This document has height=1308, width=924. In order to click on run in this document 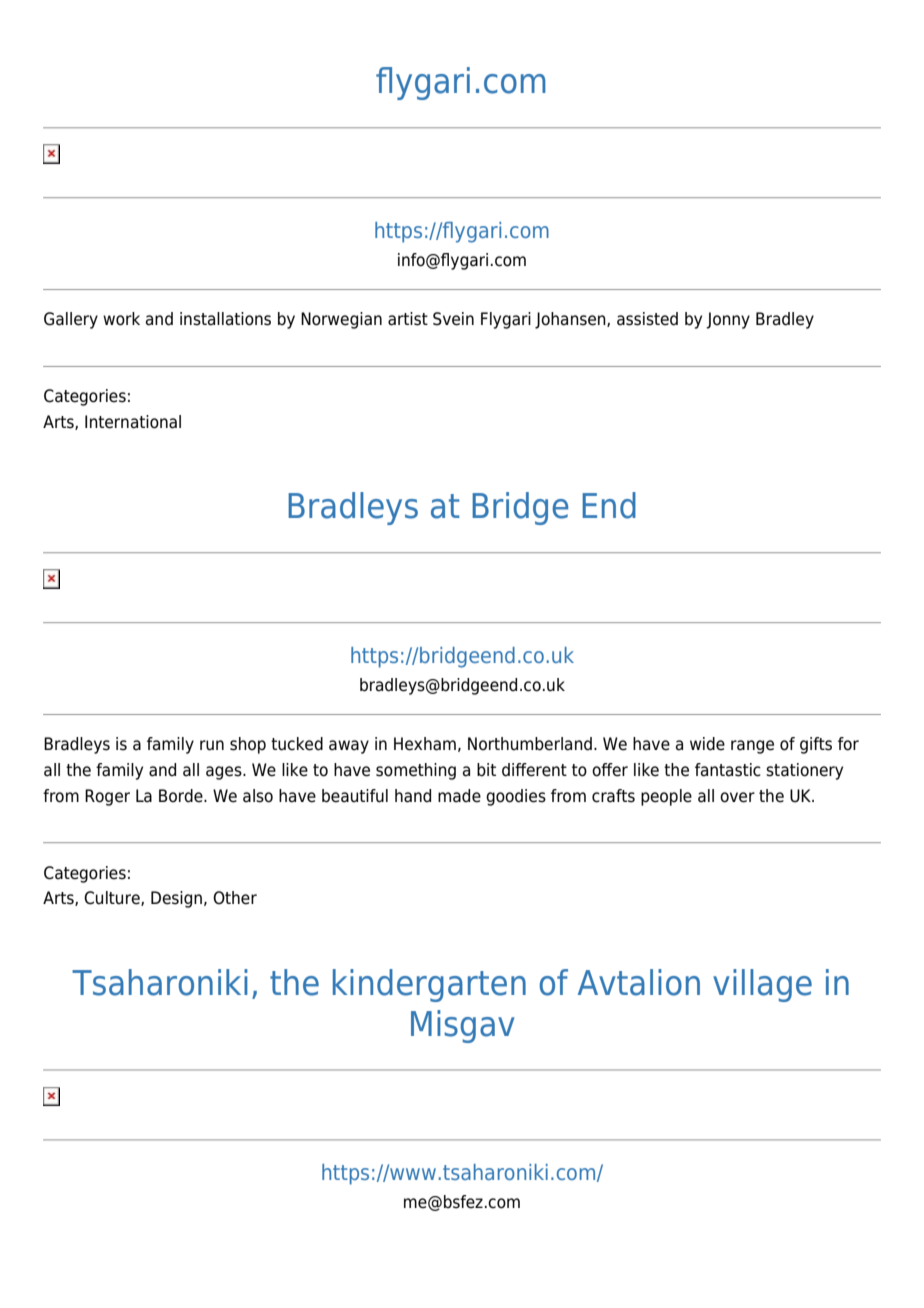, I will do `click(212, 745)`.
